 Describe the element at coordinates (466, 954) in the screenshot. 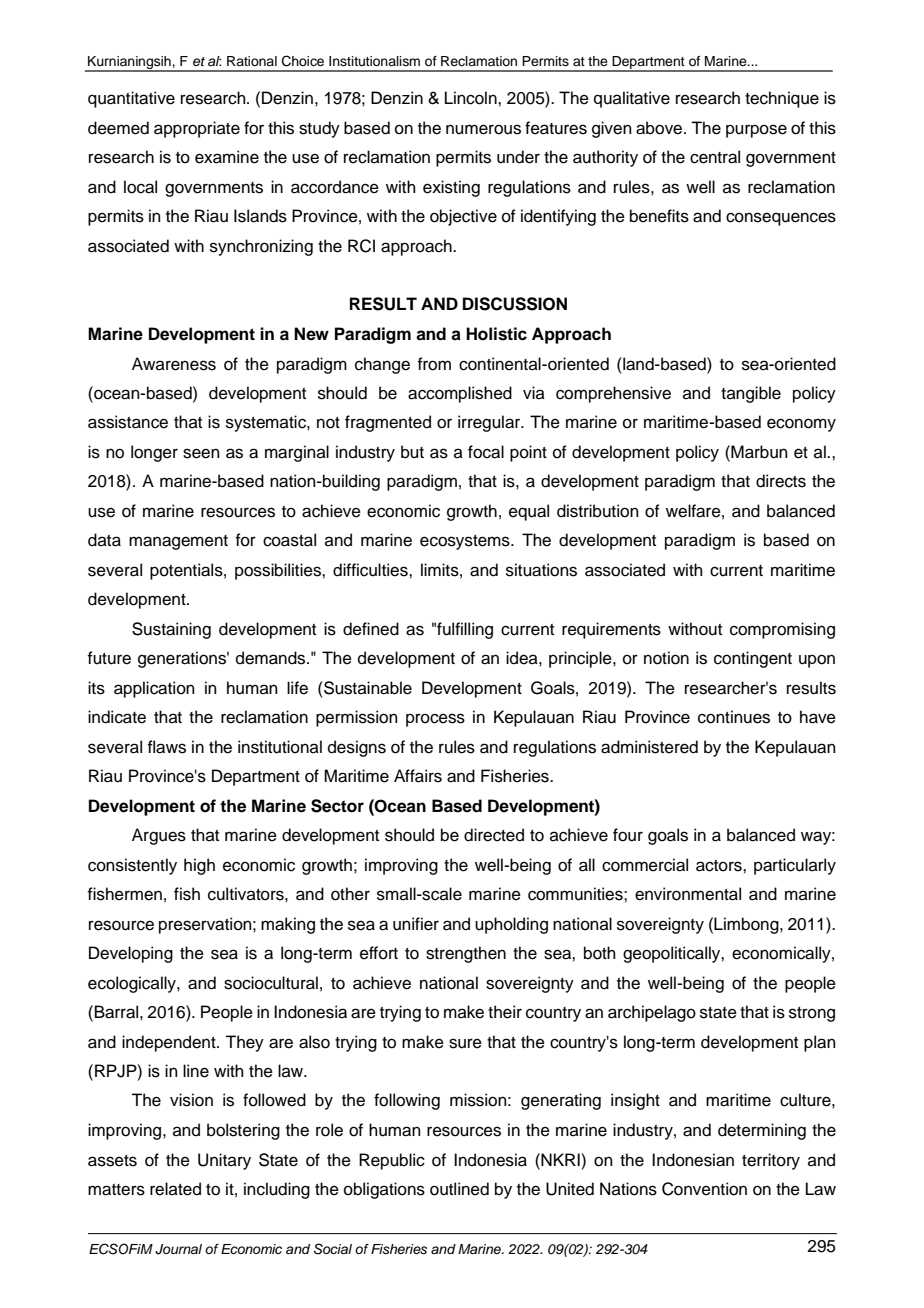

I see `strengthen` at that location.
